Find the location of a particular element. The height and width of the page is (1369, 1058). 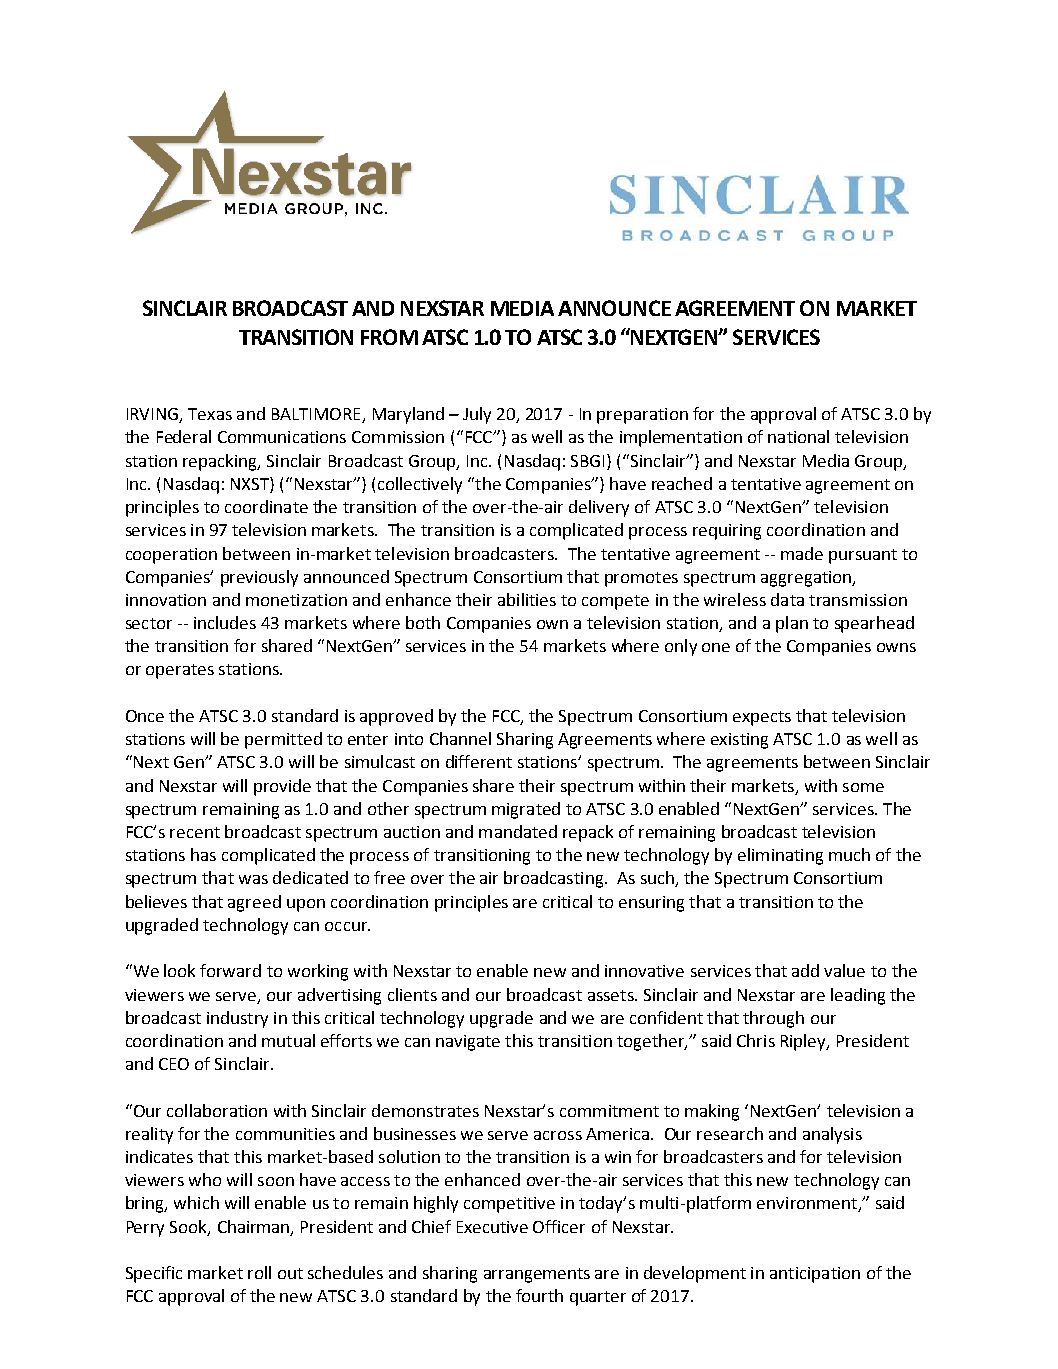

Texas is located at coordinates (210, 414).
